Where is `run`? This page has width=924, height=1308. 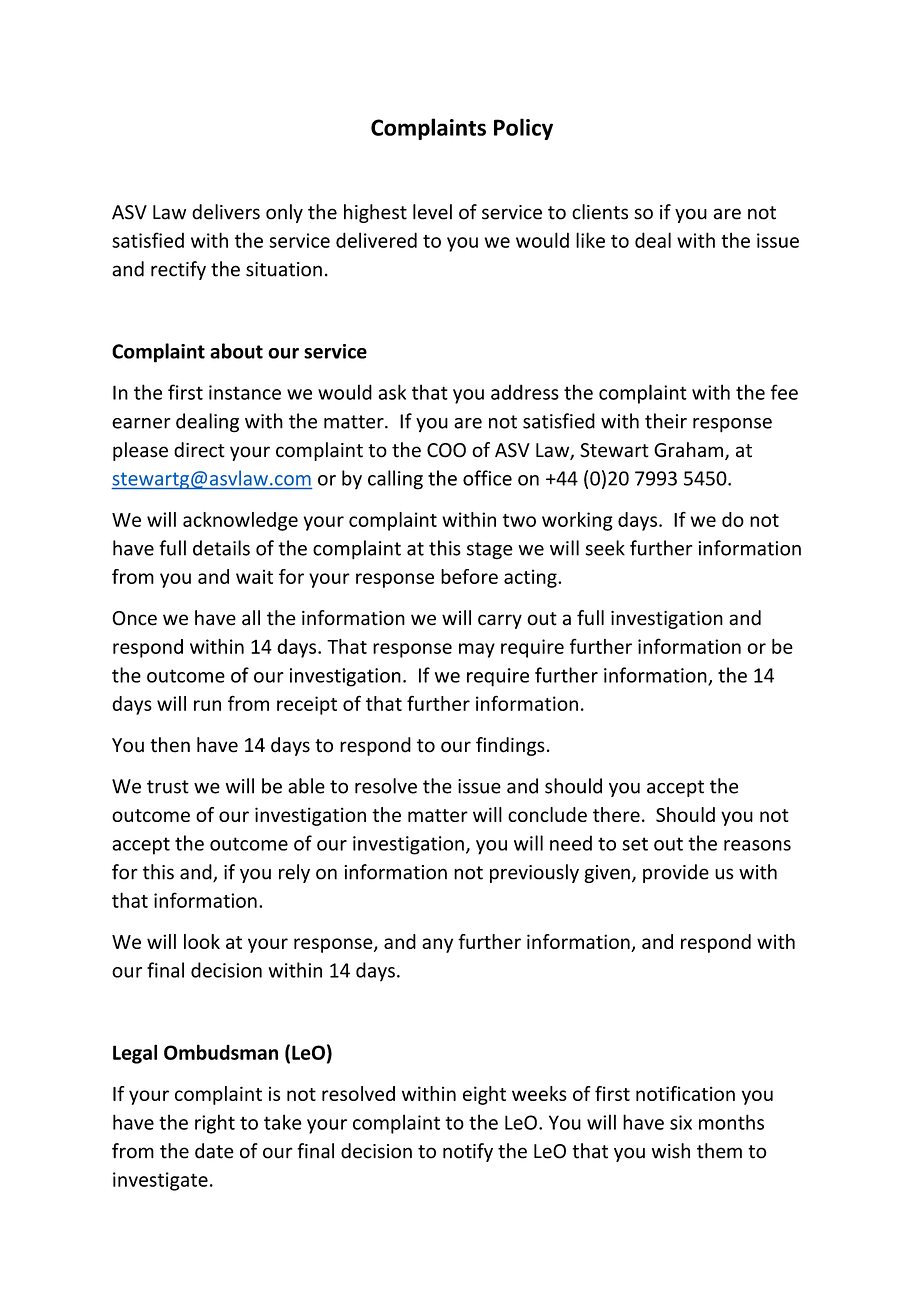 run is located at coordinates (207, 705).
